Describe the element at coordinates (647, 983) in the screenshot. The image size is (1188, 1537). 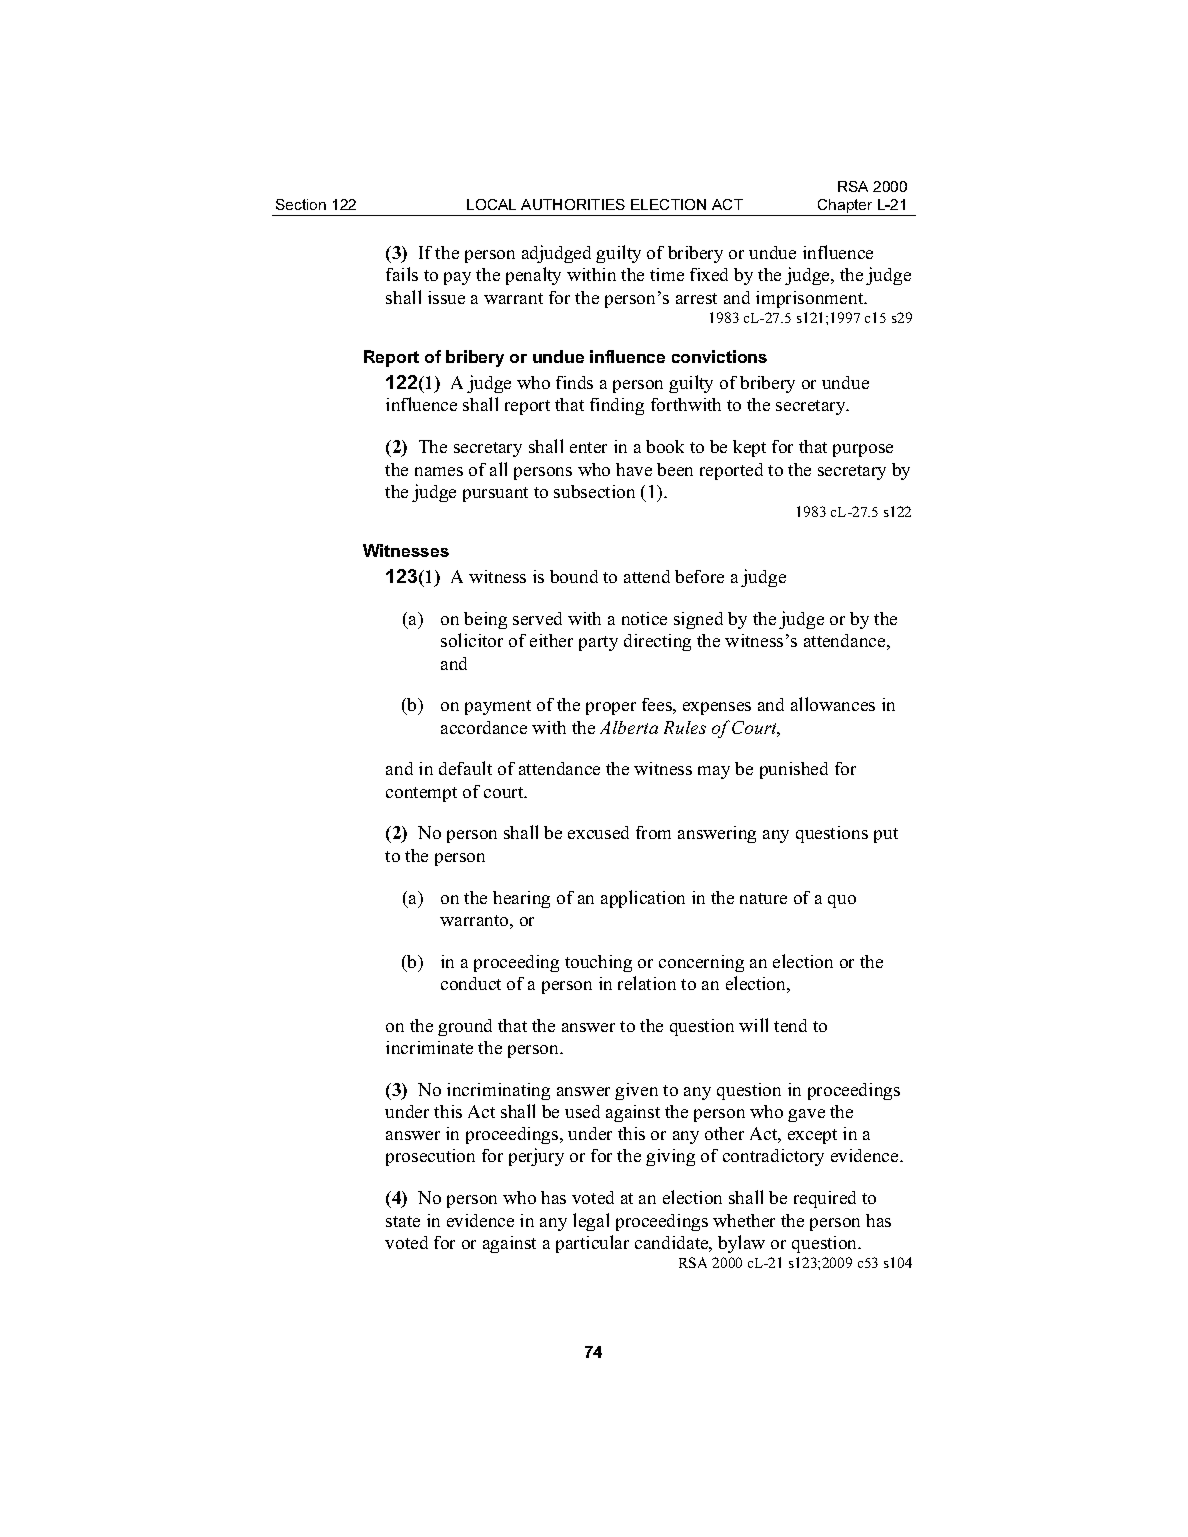
I see `relation` at that location.
